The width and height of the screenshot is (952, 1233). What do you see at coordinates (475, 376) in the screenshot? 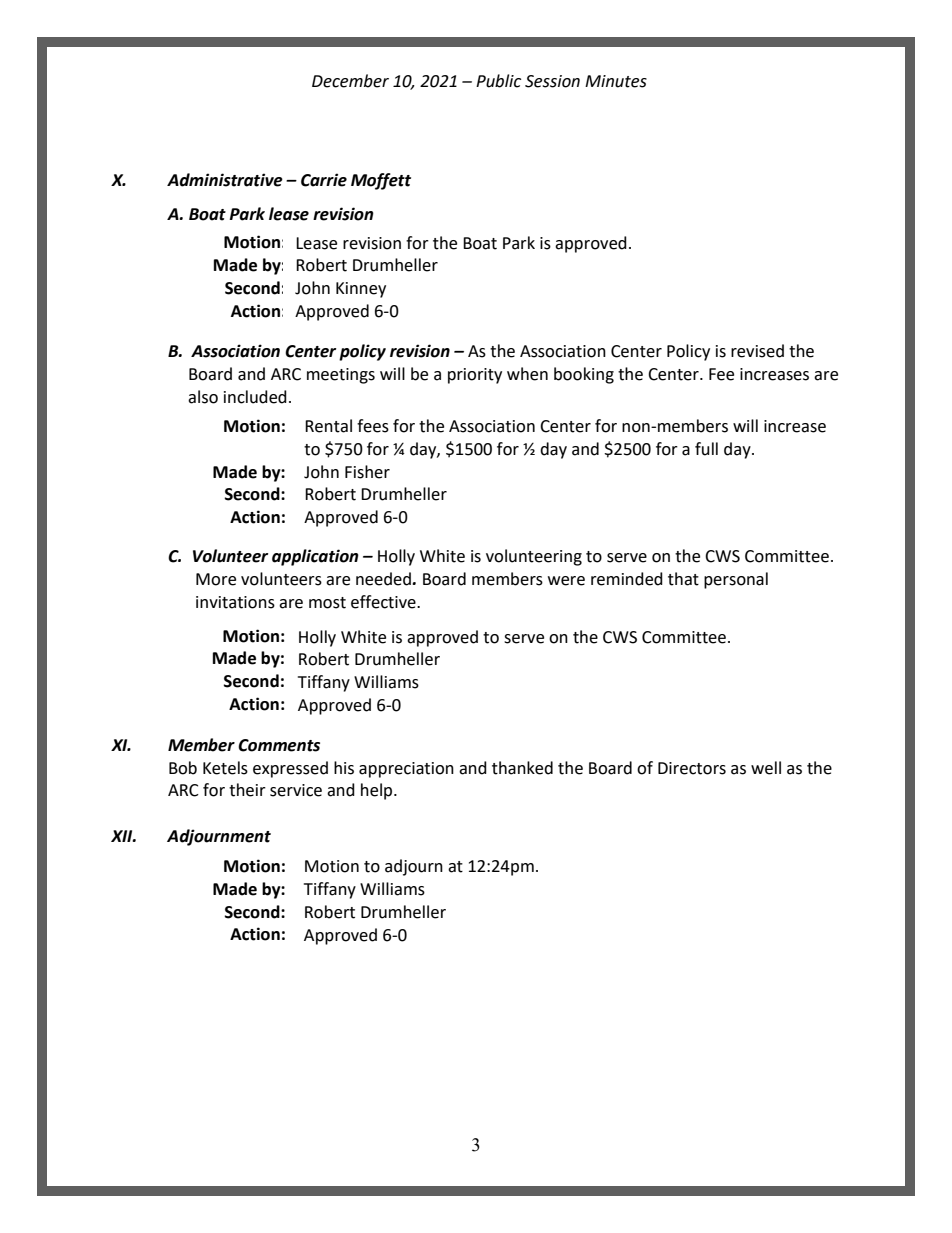
I see `priority` at bounding box center [475, 376].
